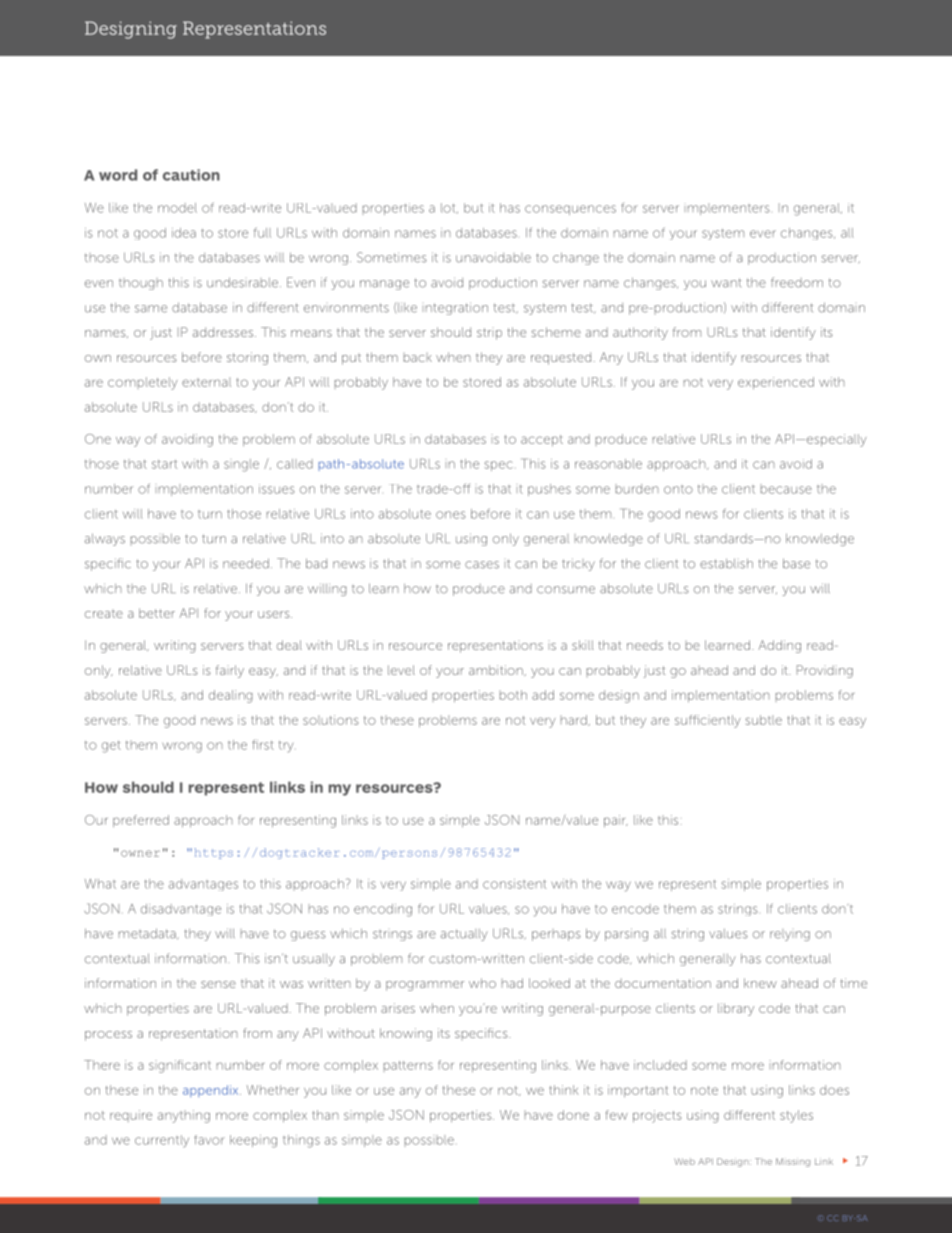 Image resolution: width=952 pixels, height=1233 pixels. Describe the element at coordinates (148, 934) in the image. I see `metadata` at that location.
